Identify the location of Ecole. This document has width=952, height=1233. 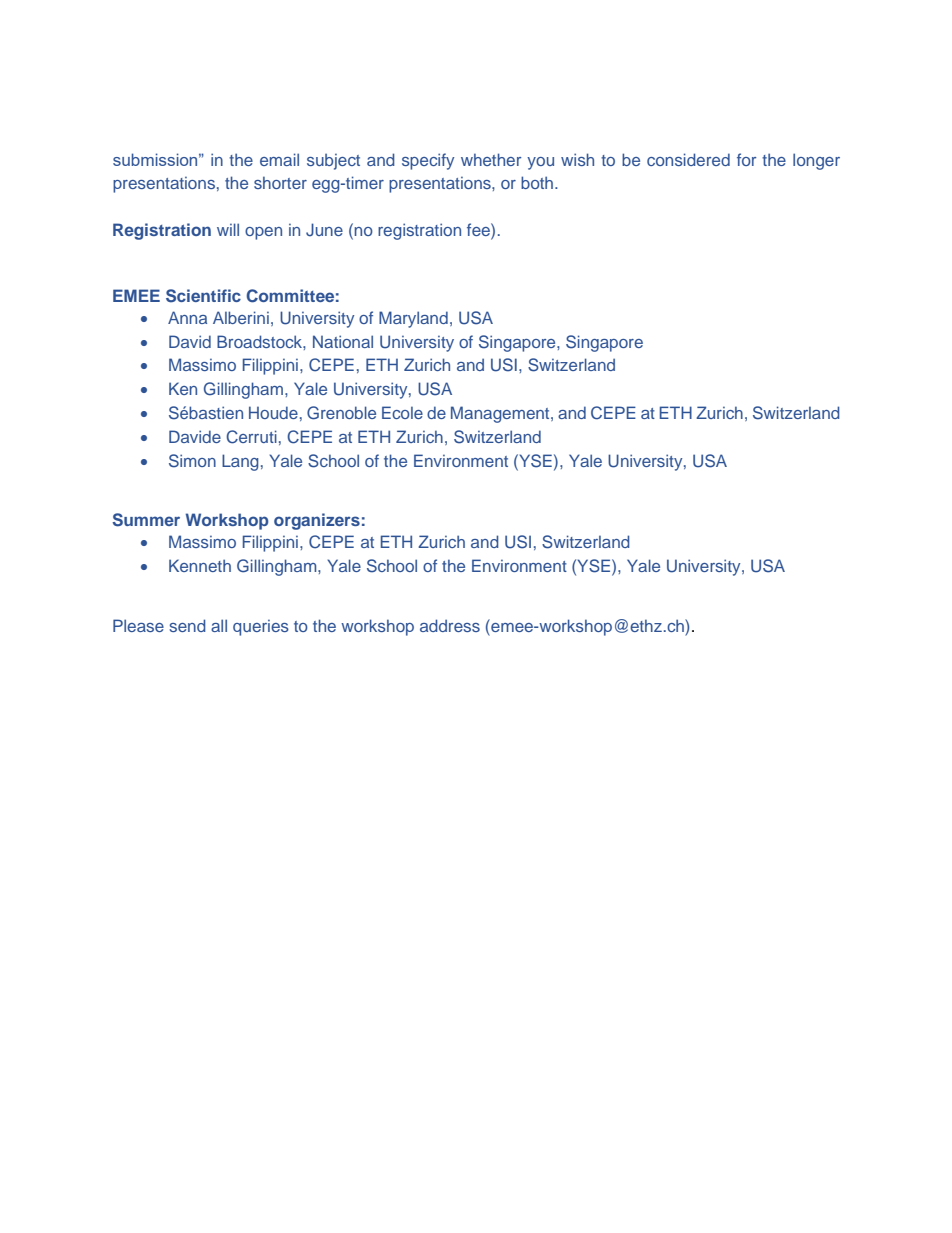
(402, 412).
